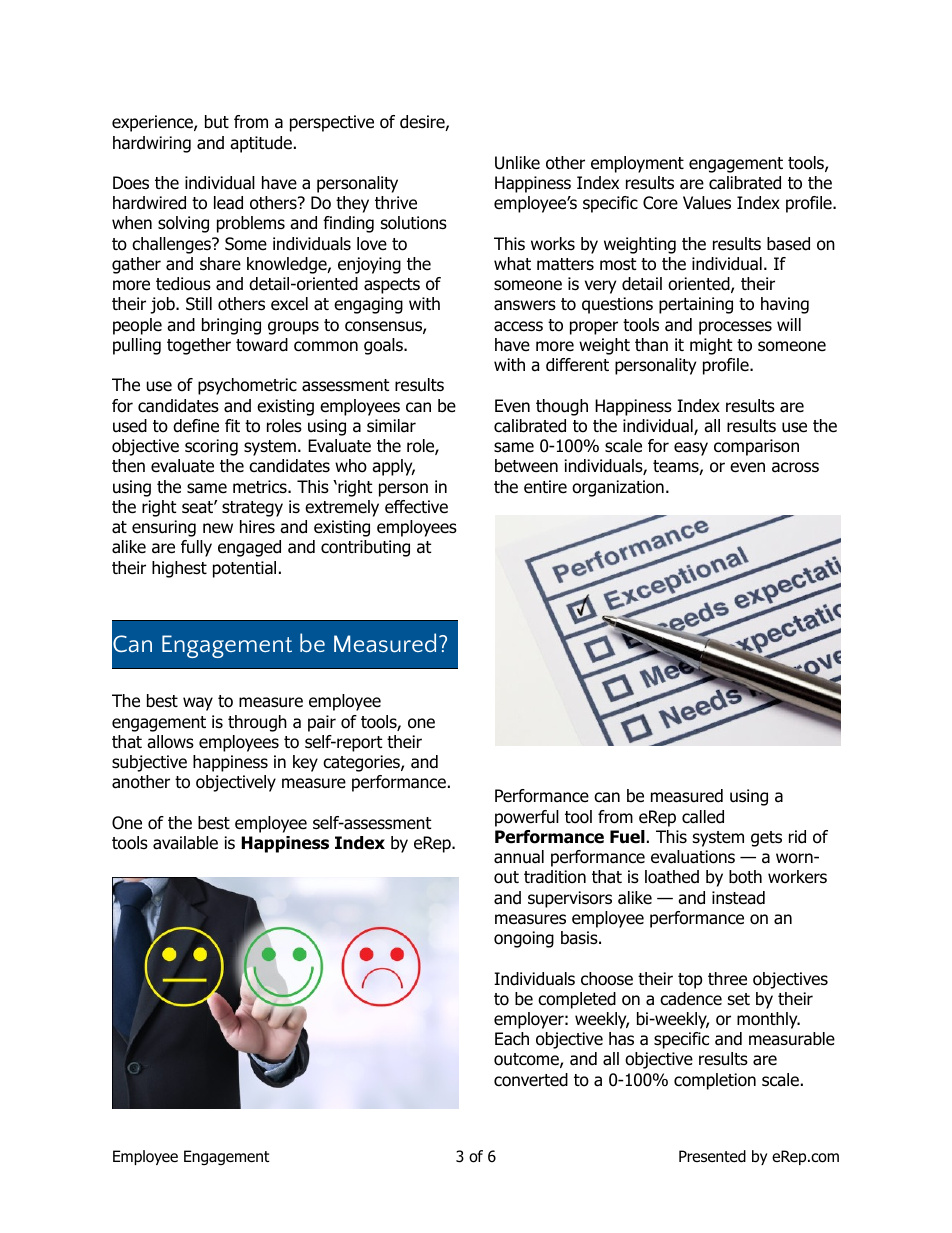 This screenshot has width=952, height=1233. What do you see at coordinates (170, 742) in the screenshot?
I see `allows` at bounding box center [170, 742].
